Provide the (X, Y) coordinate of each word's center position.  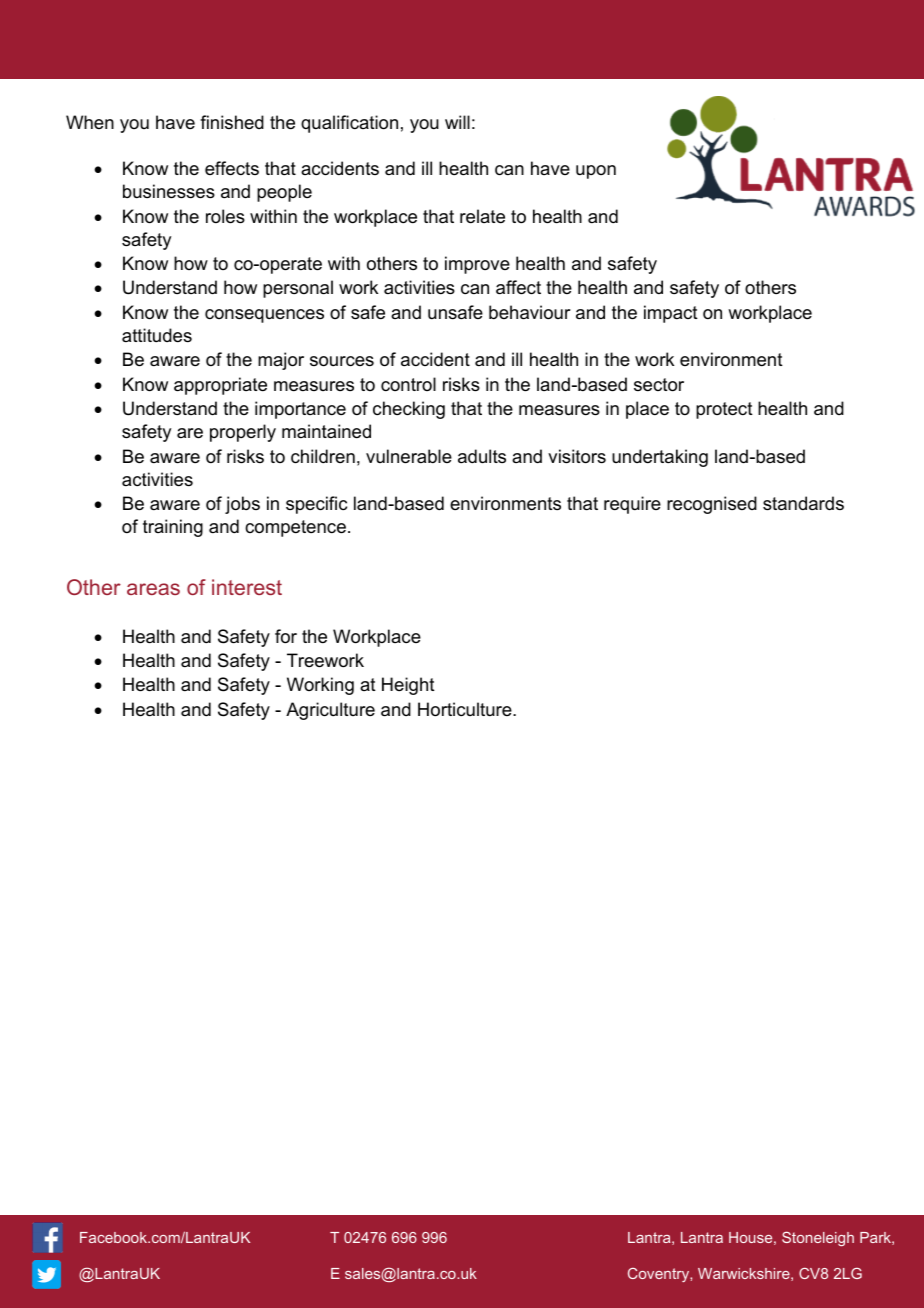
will (457, 122)
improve (477, 265)
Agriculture (330, 711)
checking (409, 410)
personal (298, 289)
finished (232, 122)
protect (724, 410)
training (173, 528)
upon (596, 172)
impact (671, 314)
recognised (712, 505)
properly (243, 433)
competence (295, 528)
